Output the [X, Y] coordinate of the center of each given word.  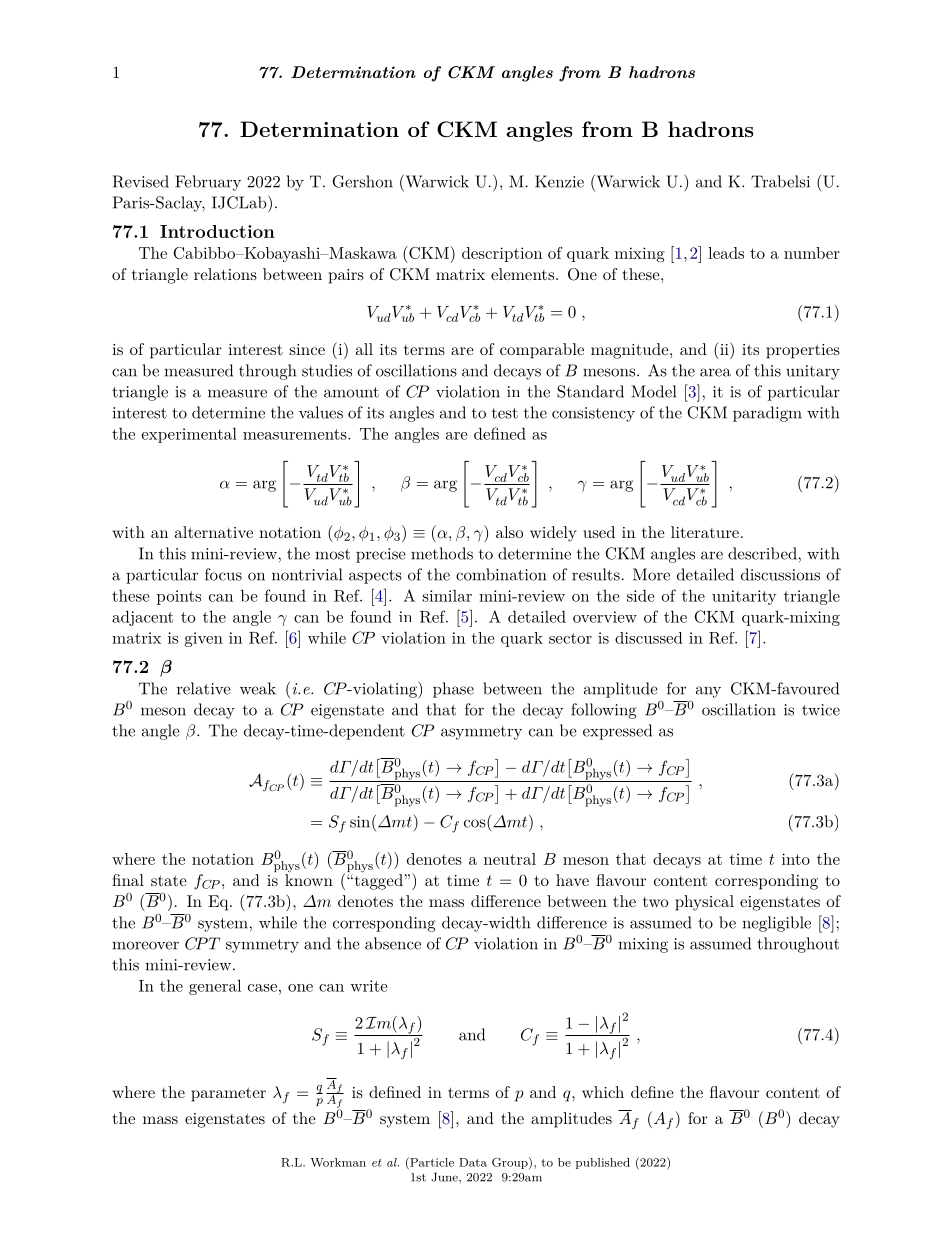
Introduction [217, 231]
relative [204, 688]
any [708, 692]
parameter [228, 1094]
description [502, 254]
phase [453, 690]
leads [726, 253]
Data [473, 1162]
